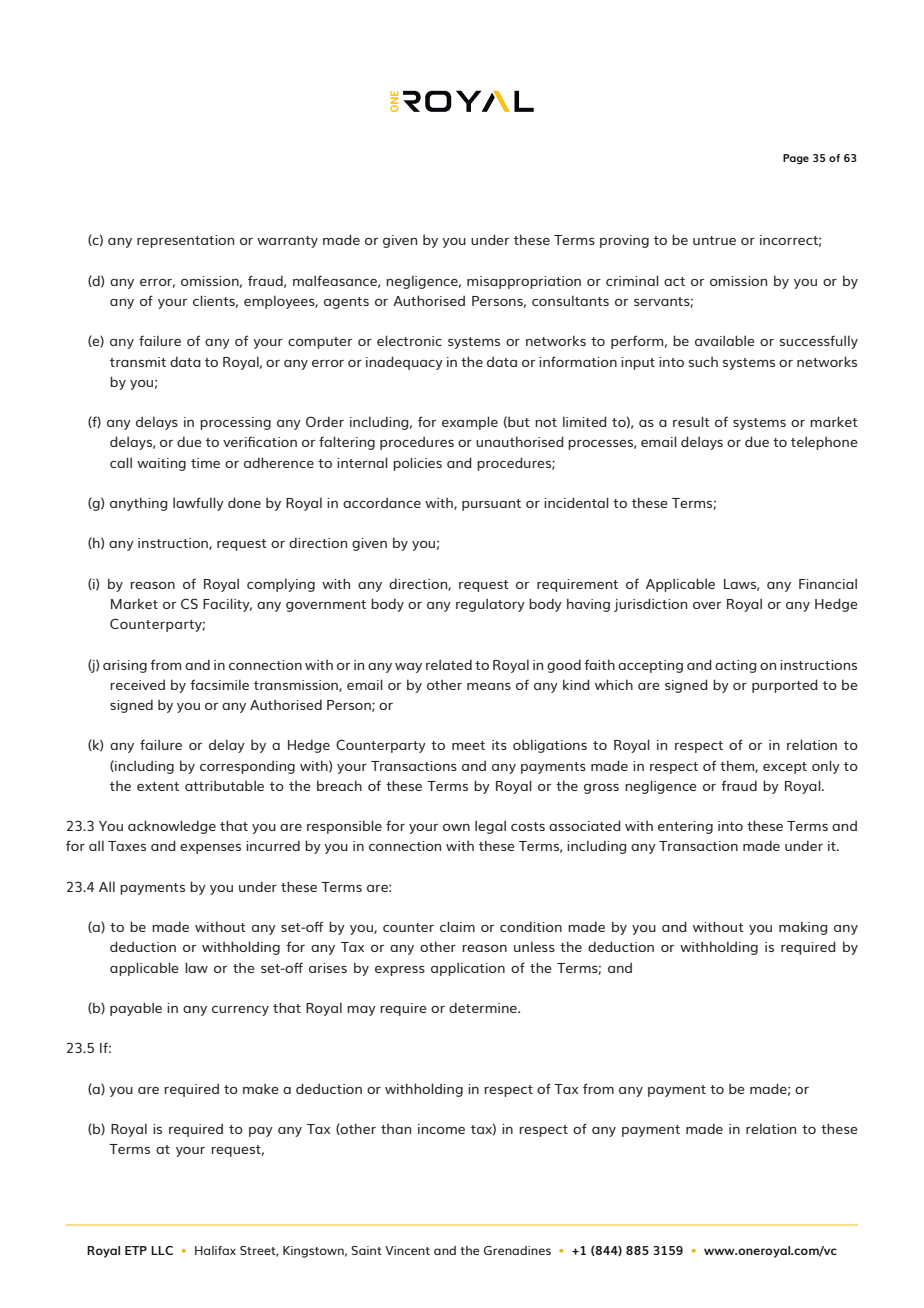  I want to click on means, so click(489, 686).
